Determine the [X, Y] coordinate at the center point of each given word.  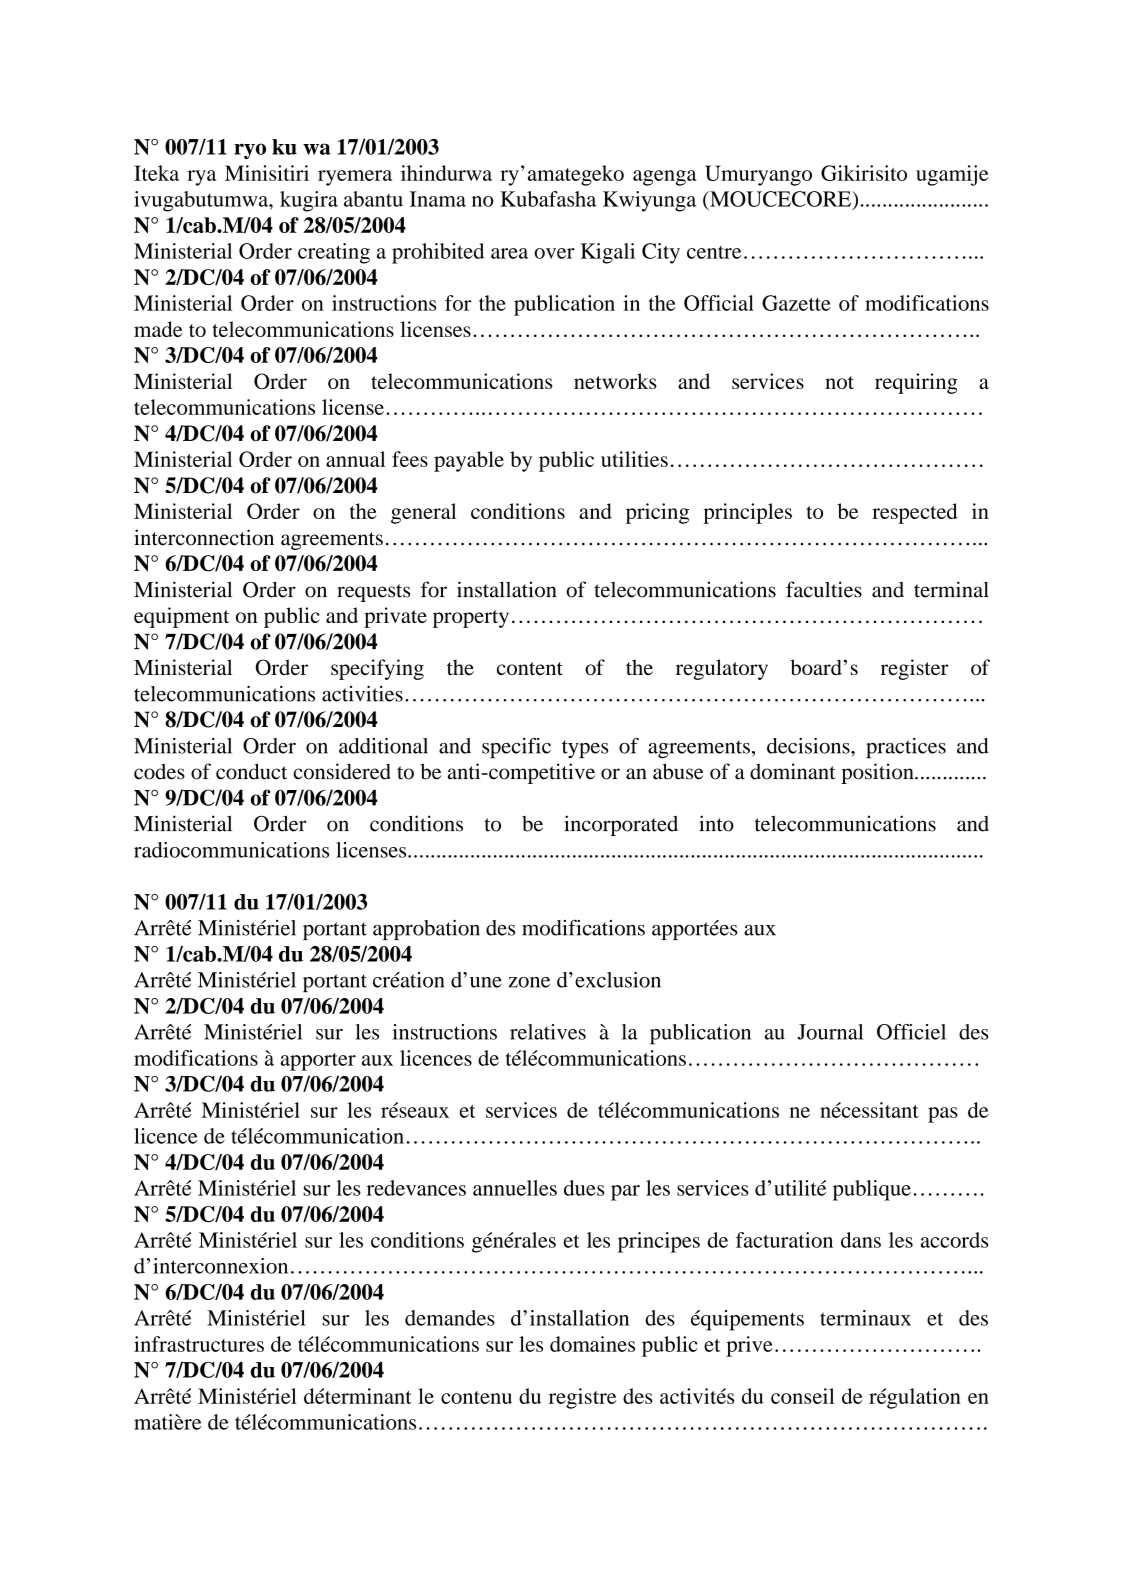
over [554, 253]
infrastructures [199, 1344]
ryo [250, 151]
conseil [803, 1396]
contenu [476, 1397]
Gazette [796, 303]
